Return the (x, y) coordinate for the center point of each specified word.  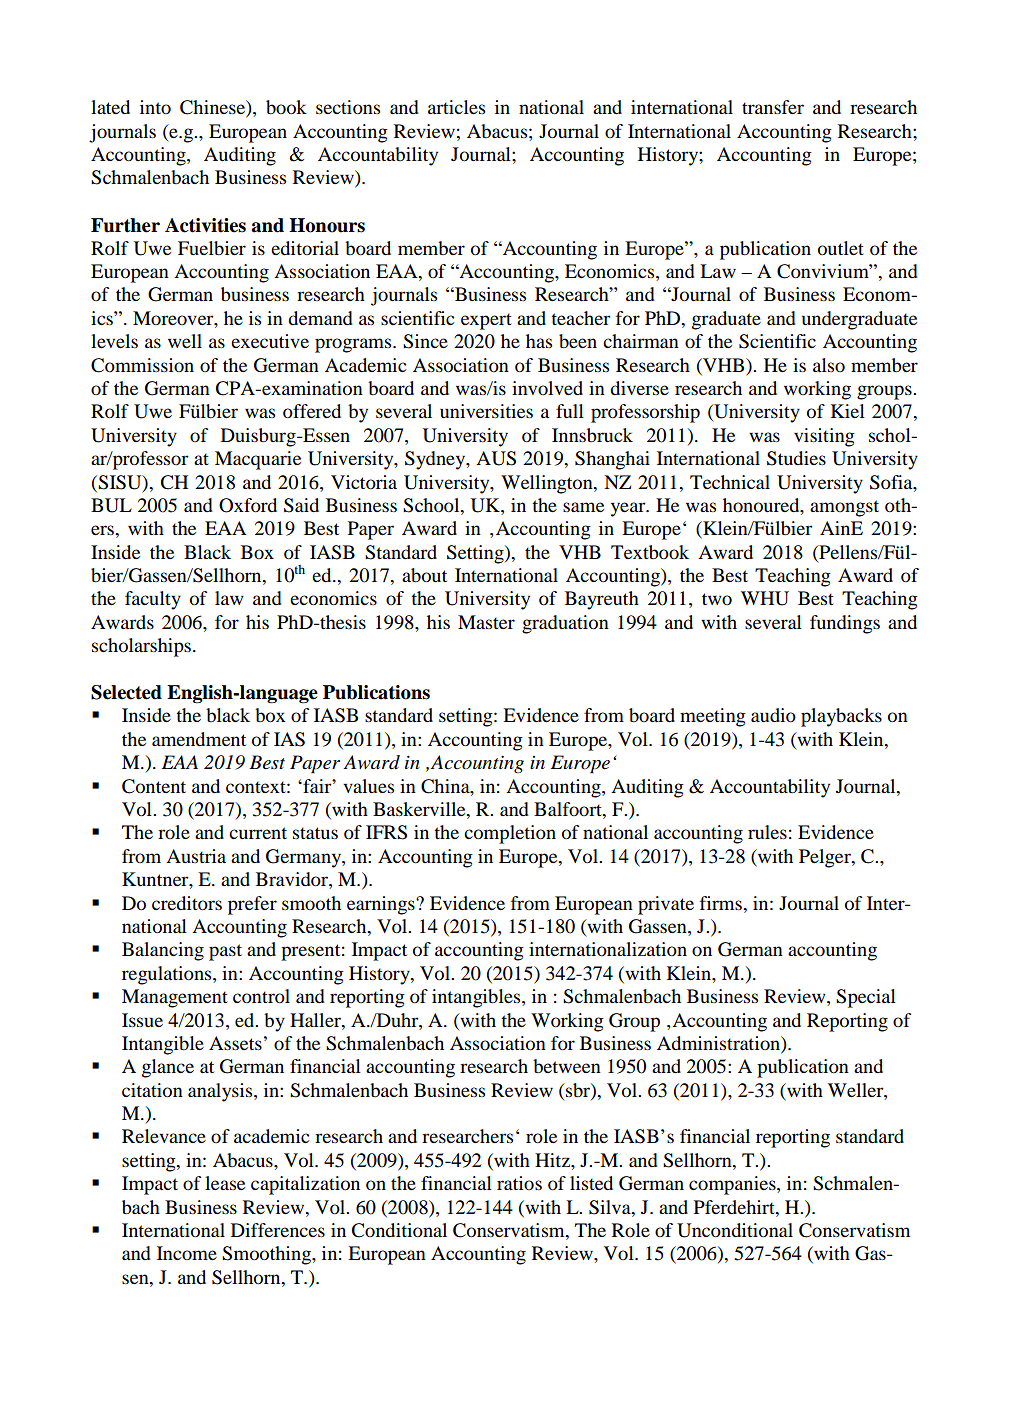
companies (733, 1185)
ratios (519, 1183)
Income (187, 1253)
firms (722, 903)
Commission (142, 365)
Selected (126, 692)
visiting (824, 437)
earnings (382, 905)
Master (486, 622)
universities (486, 411)
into (155, 107)
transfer (773, 107)
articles (456, 107)
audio (773, 715)
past (225, 952)
